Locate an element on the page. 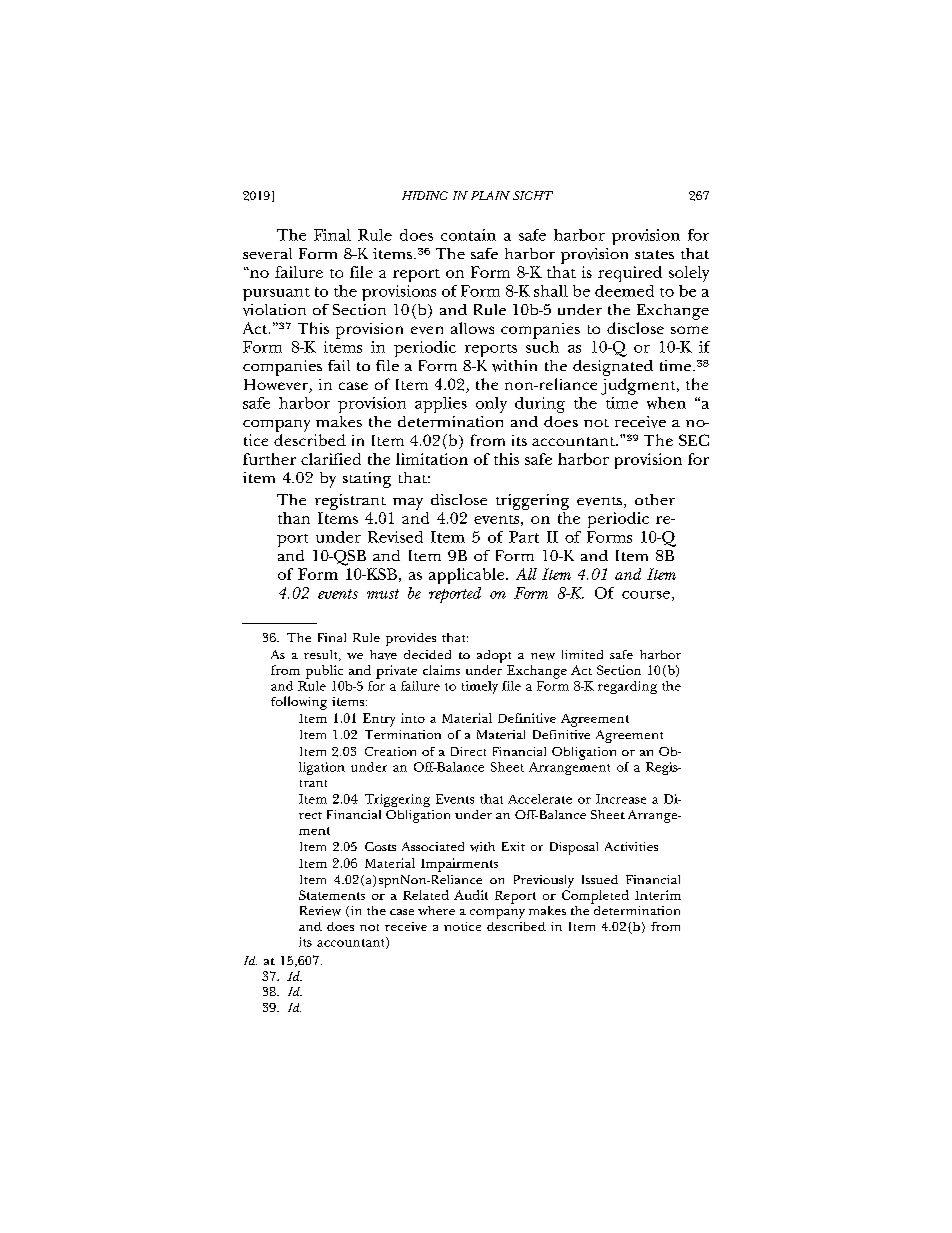 This page has width=952, height=1233. contain is located at coordinates (468, 235).
